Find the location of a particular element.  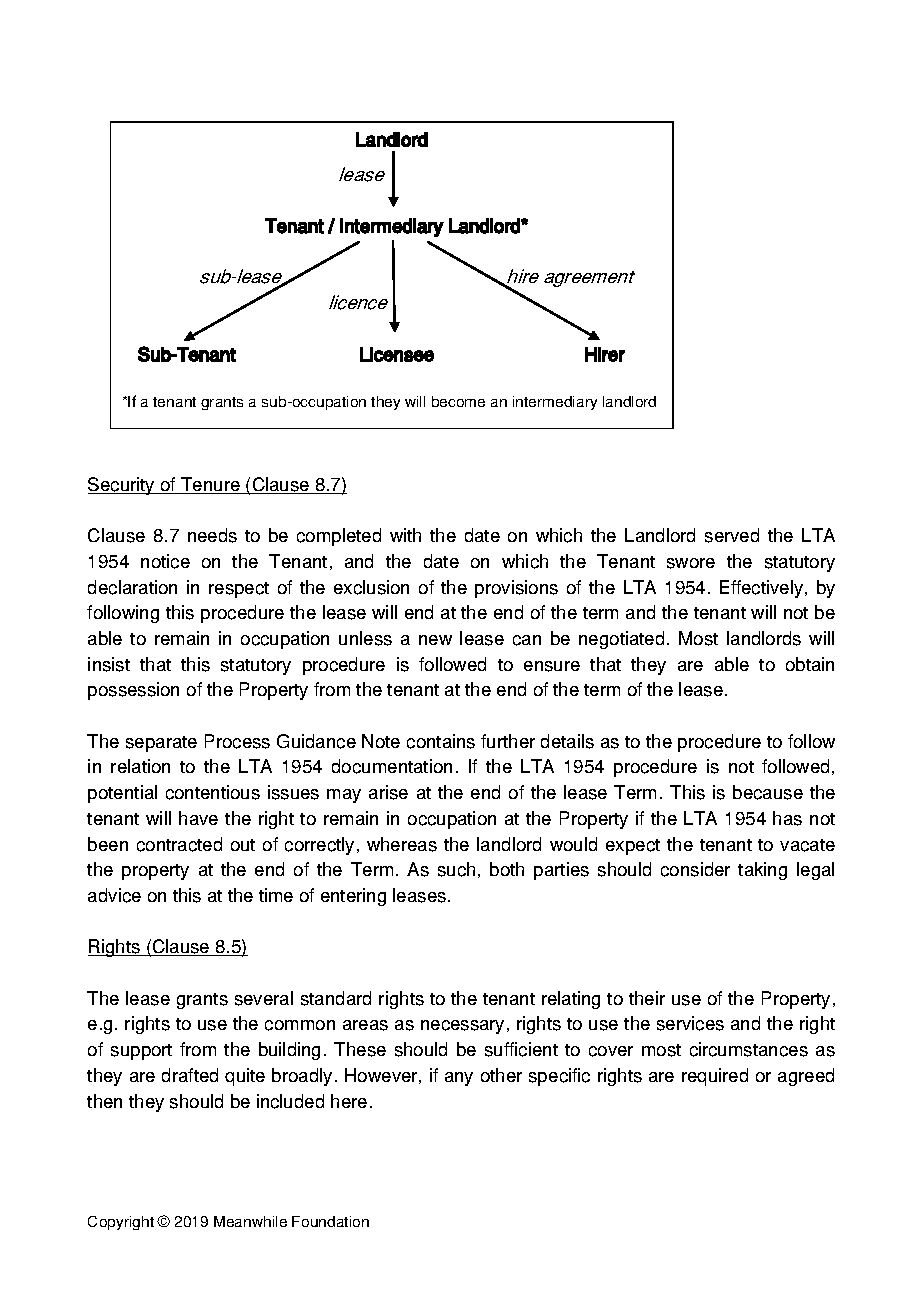

Meanwhile is located at coordinates (250, 1221).
